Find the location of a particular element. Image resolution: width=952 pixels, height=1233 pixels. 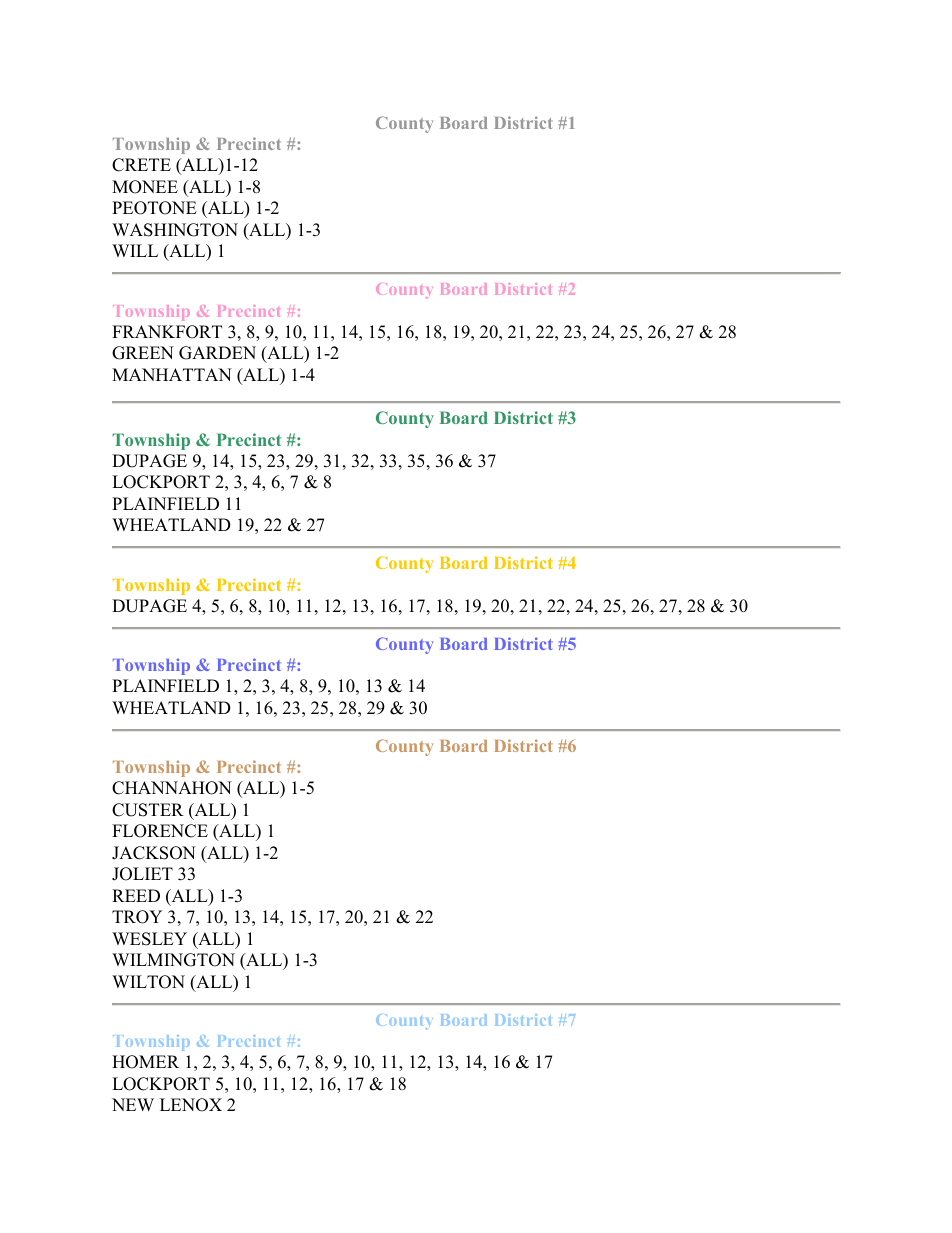

HOMER is located at coordinates (145, 1062).
